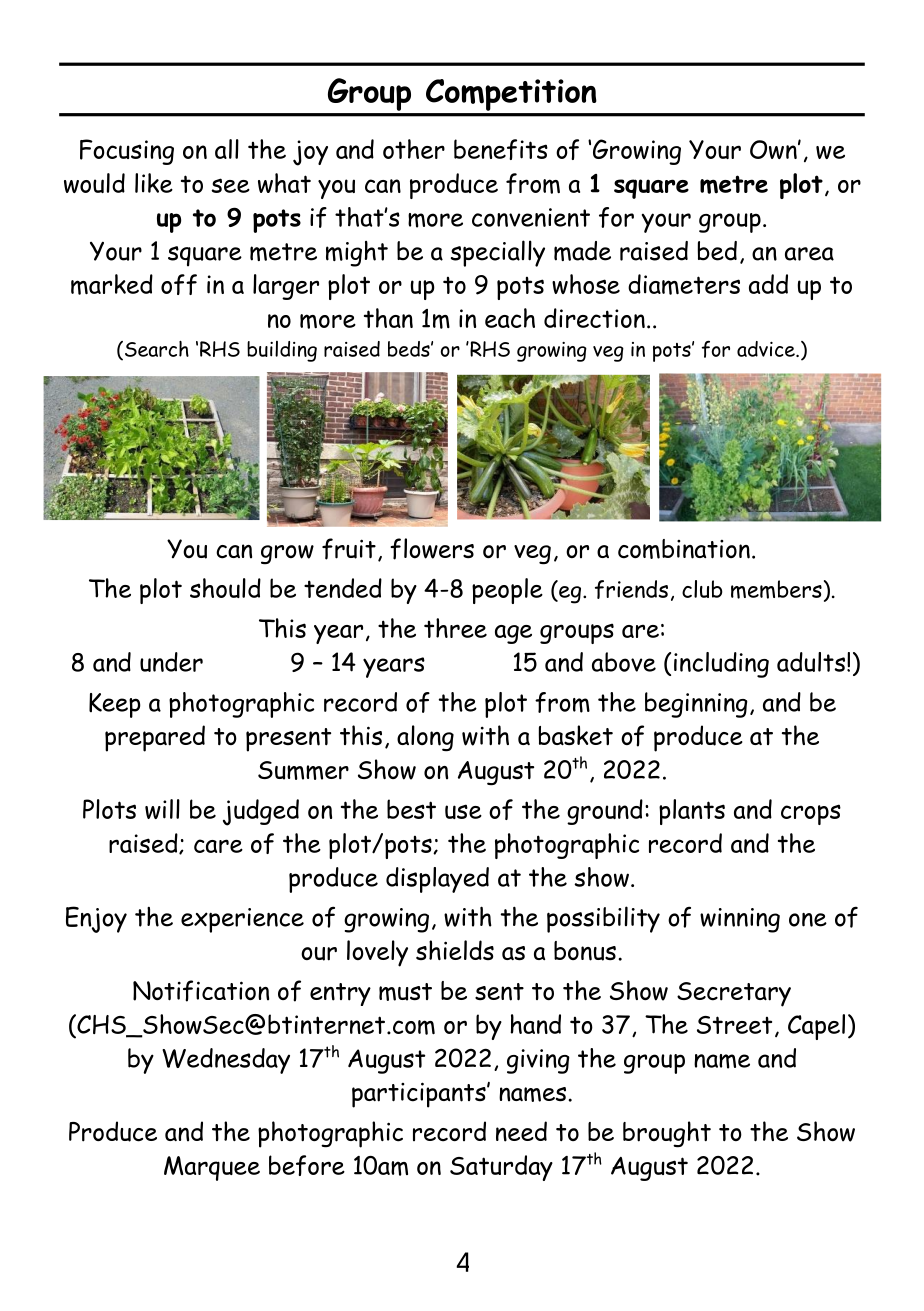 The width and height of the screenshot is (924, 1311). I want to click on Marquee, so click(212, 1168).
